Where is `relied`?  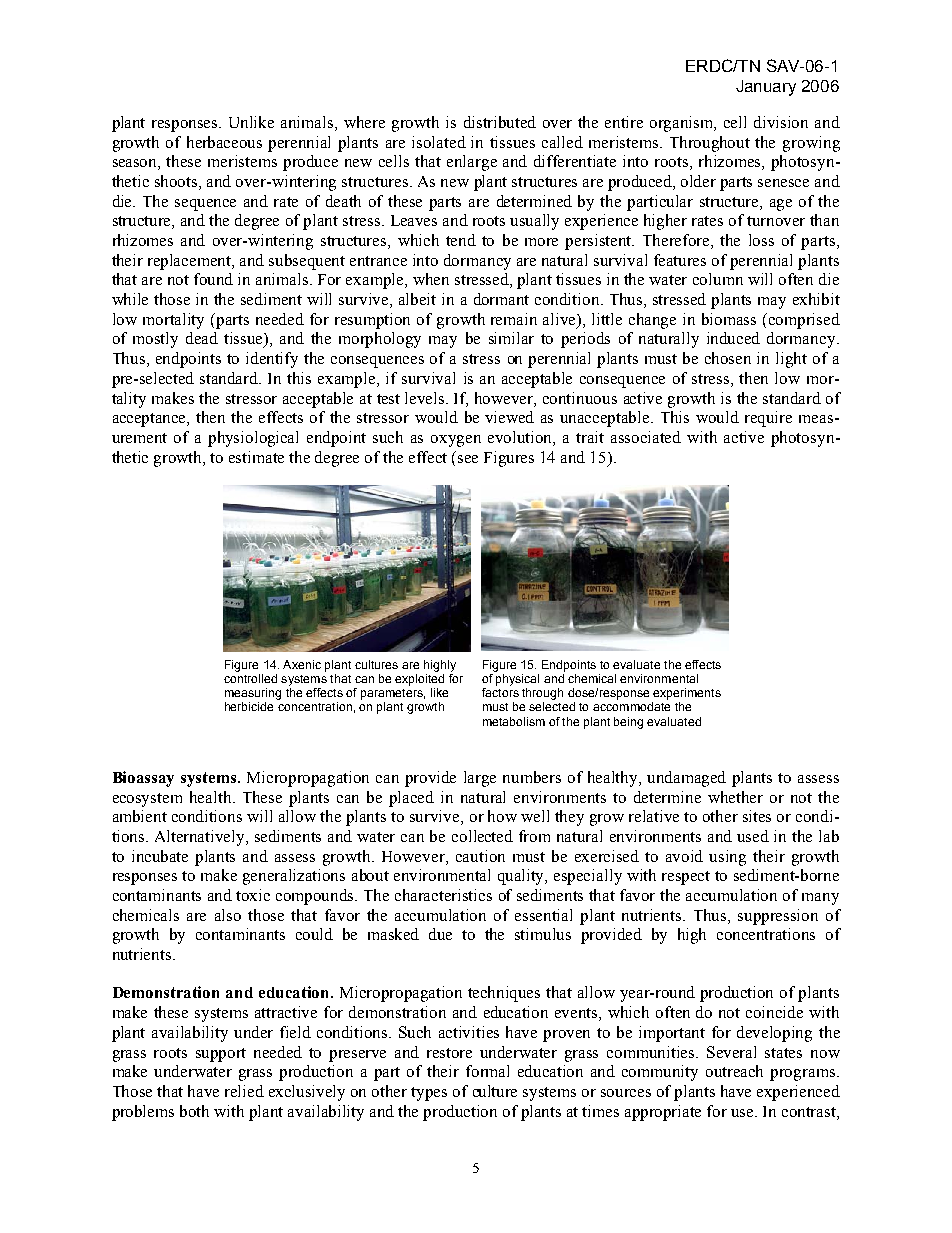
relied is located at coordinates (244, 1091).
